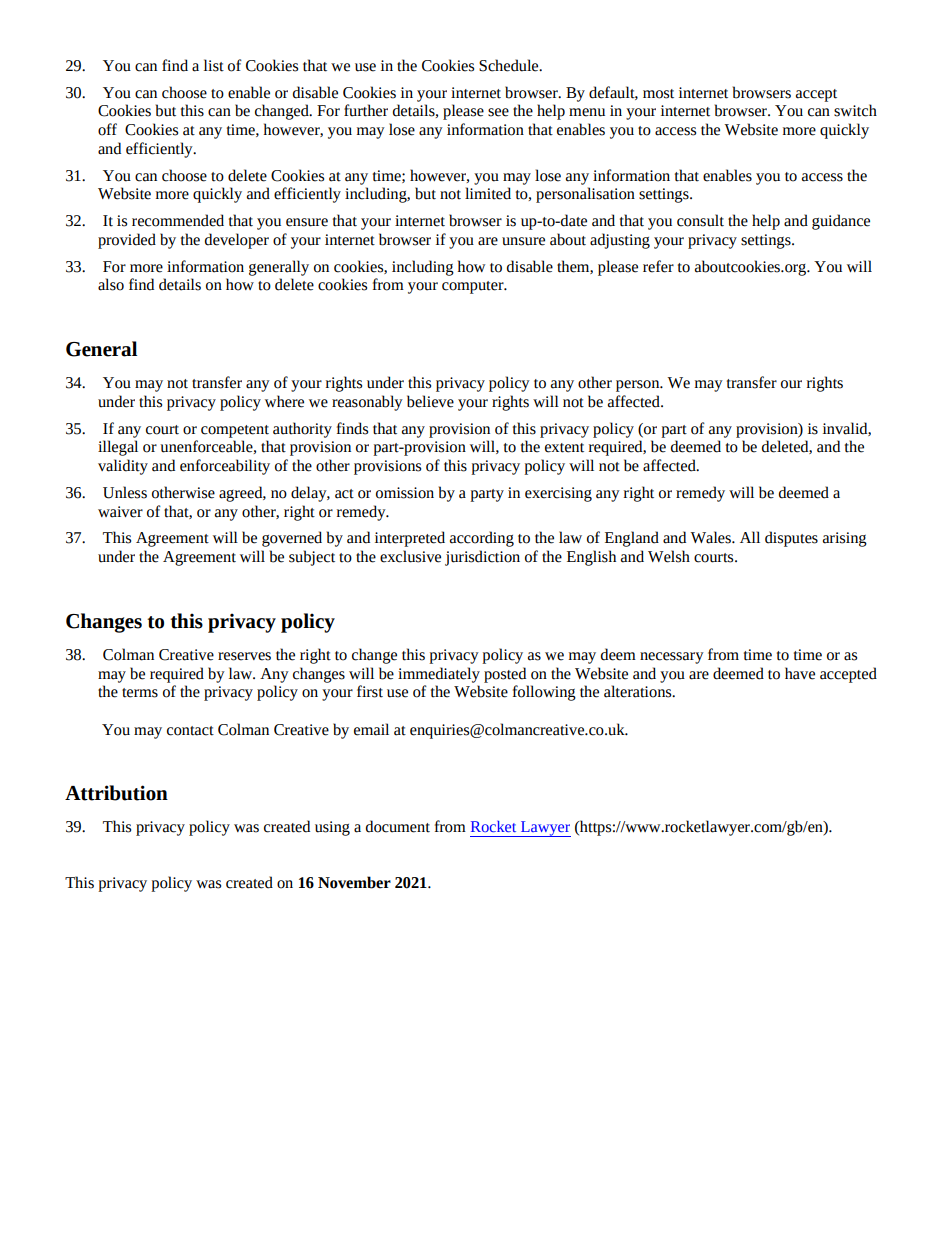 The width and height of the page is (952, 1233). What do you see at coordinates (405, 493) in the page?
I see `omission` at bounding box center [405, 493].
